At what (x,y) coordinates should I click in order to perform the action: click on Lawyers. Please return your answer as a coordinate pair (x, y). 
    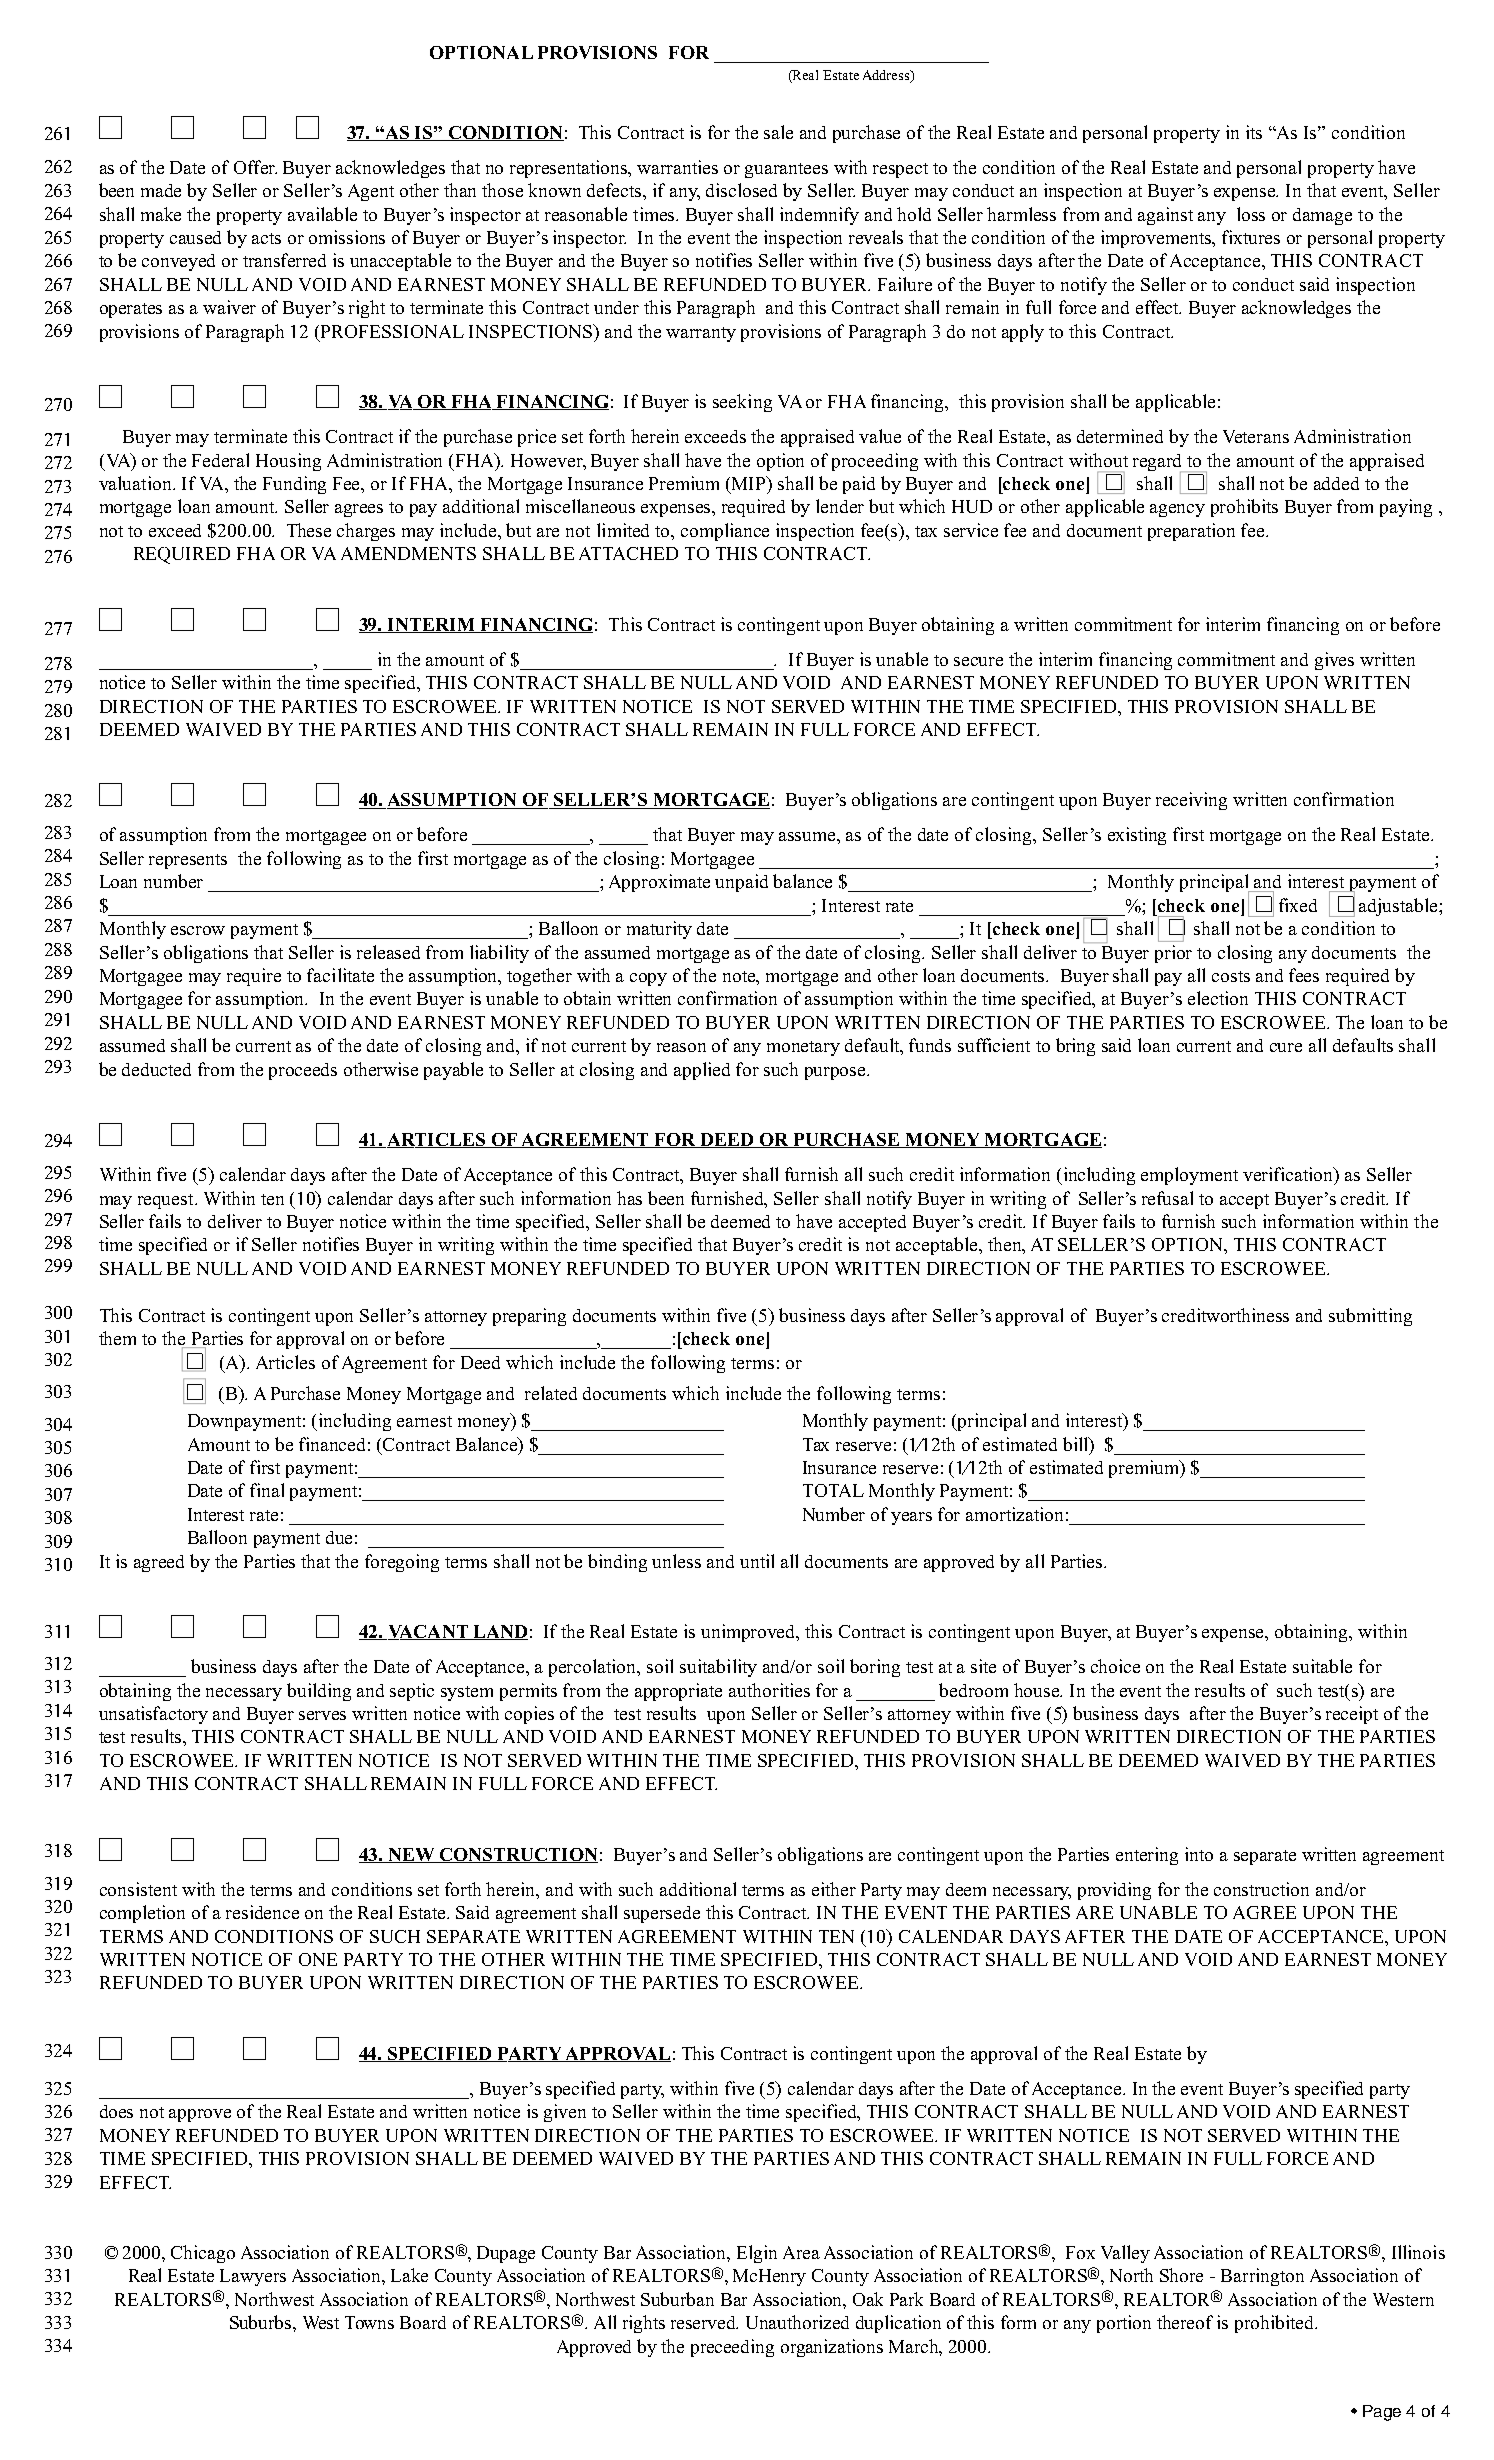
    Looking at the image, I should click on (253, 2277).
